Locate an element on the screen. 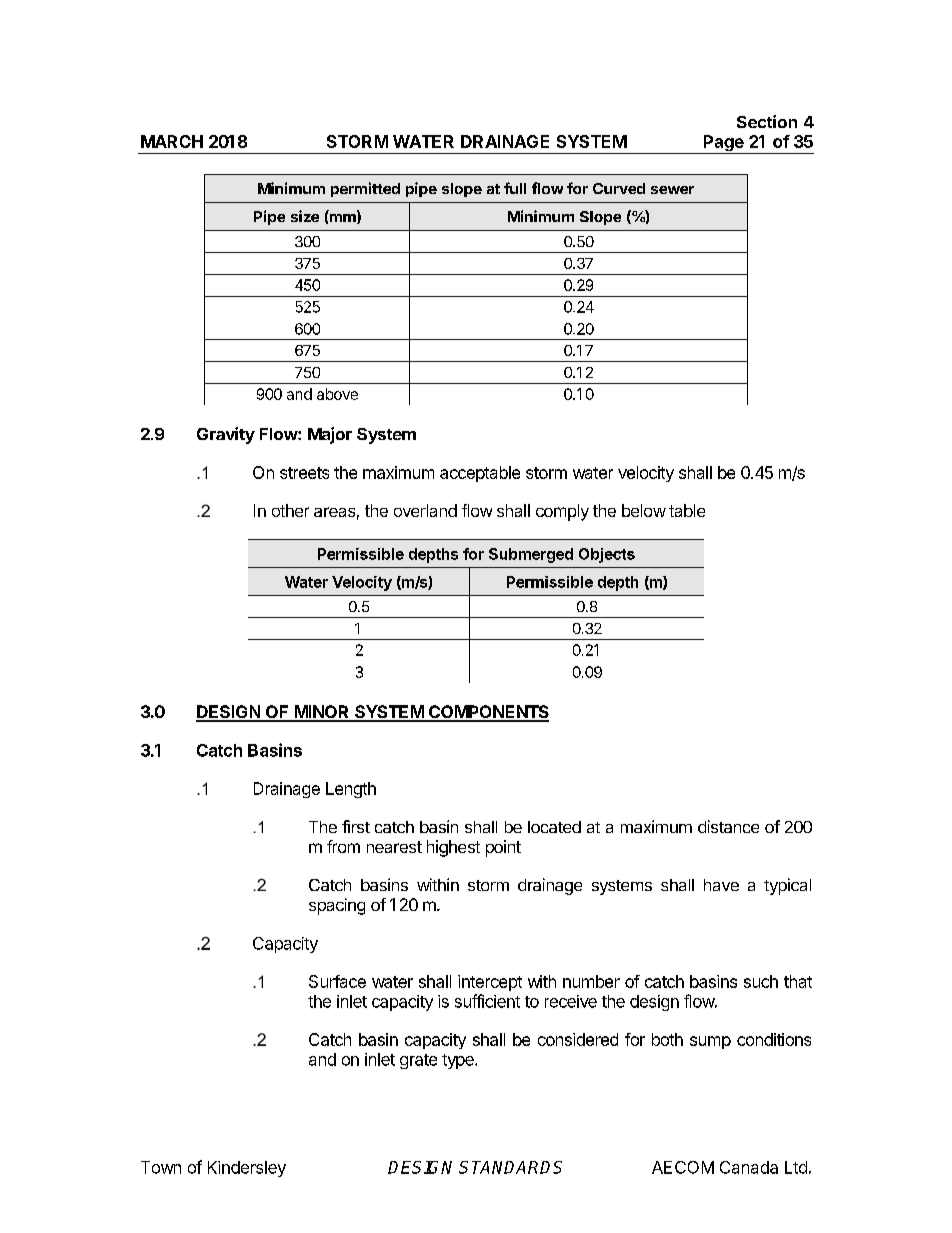 The image size is (952, 1233). above is located at coordinates (337, 394).
